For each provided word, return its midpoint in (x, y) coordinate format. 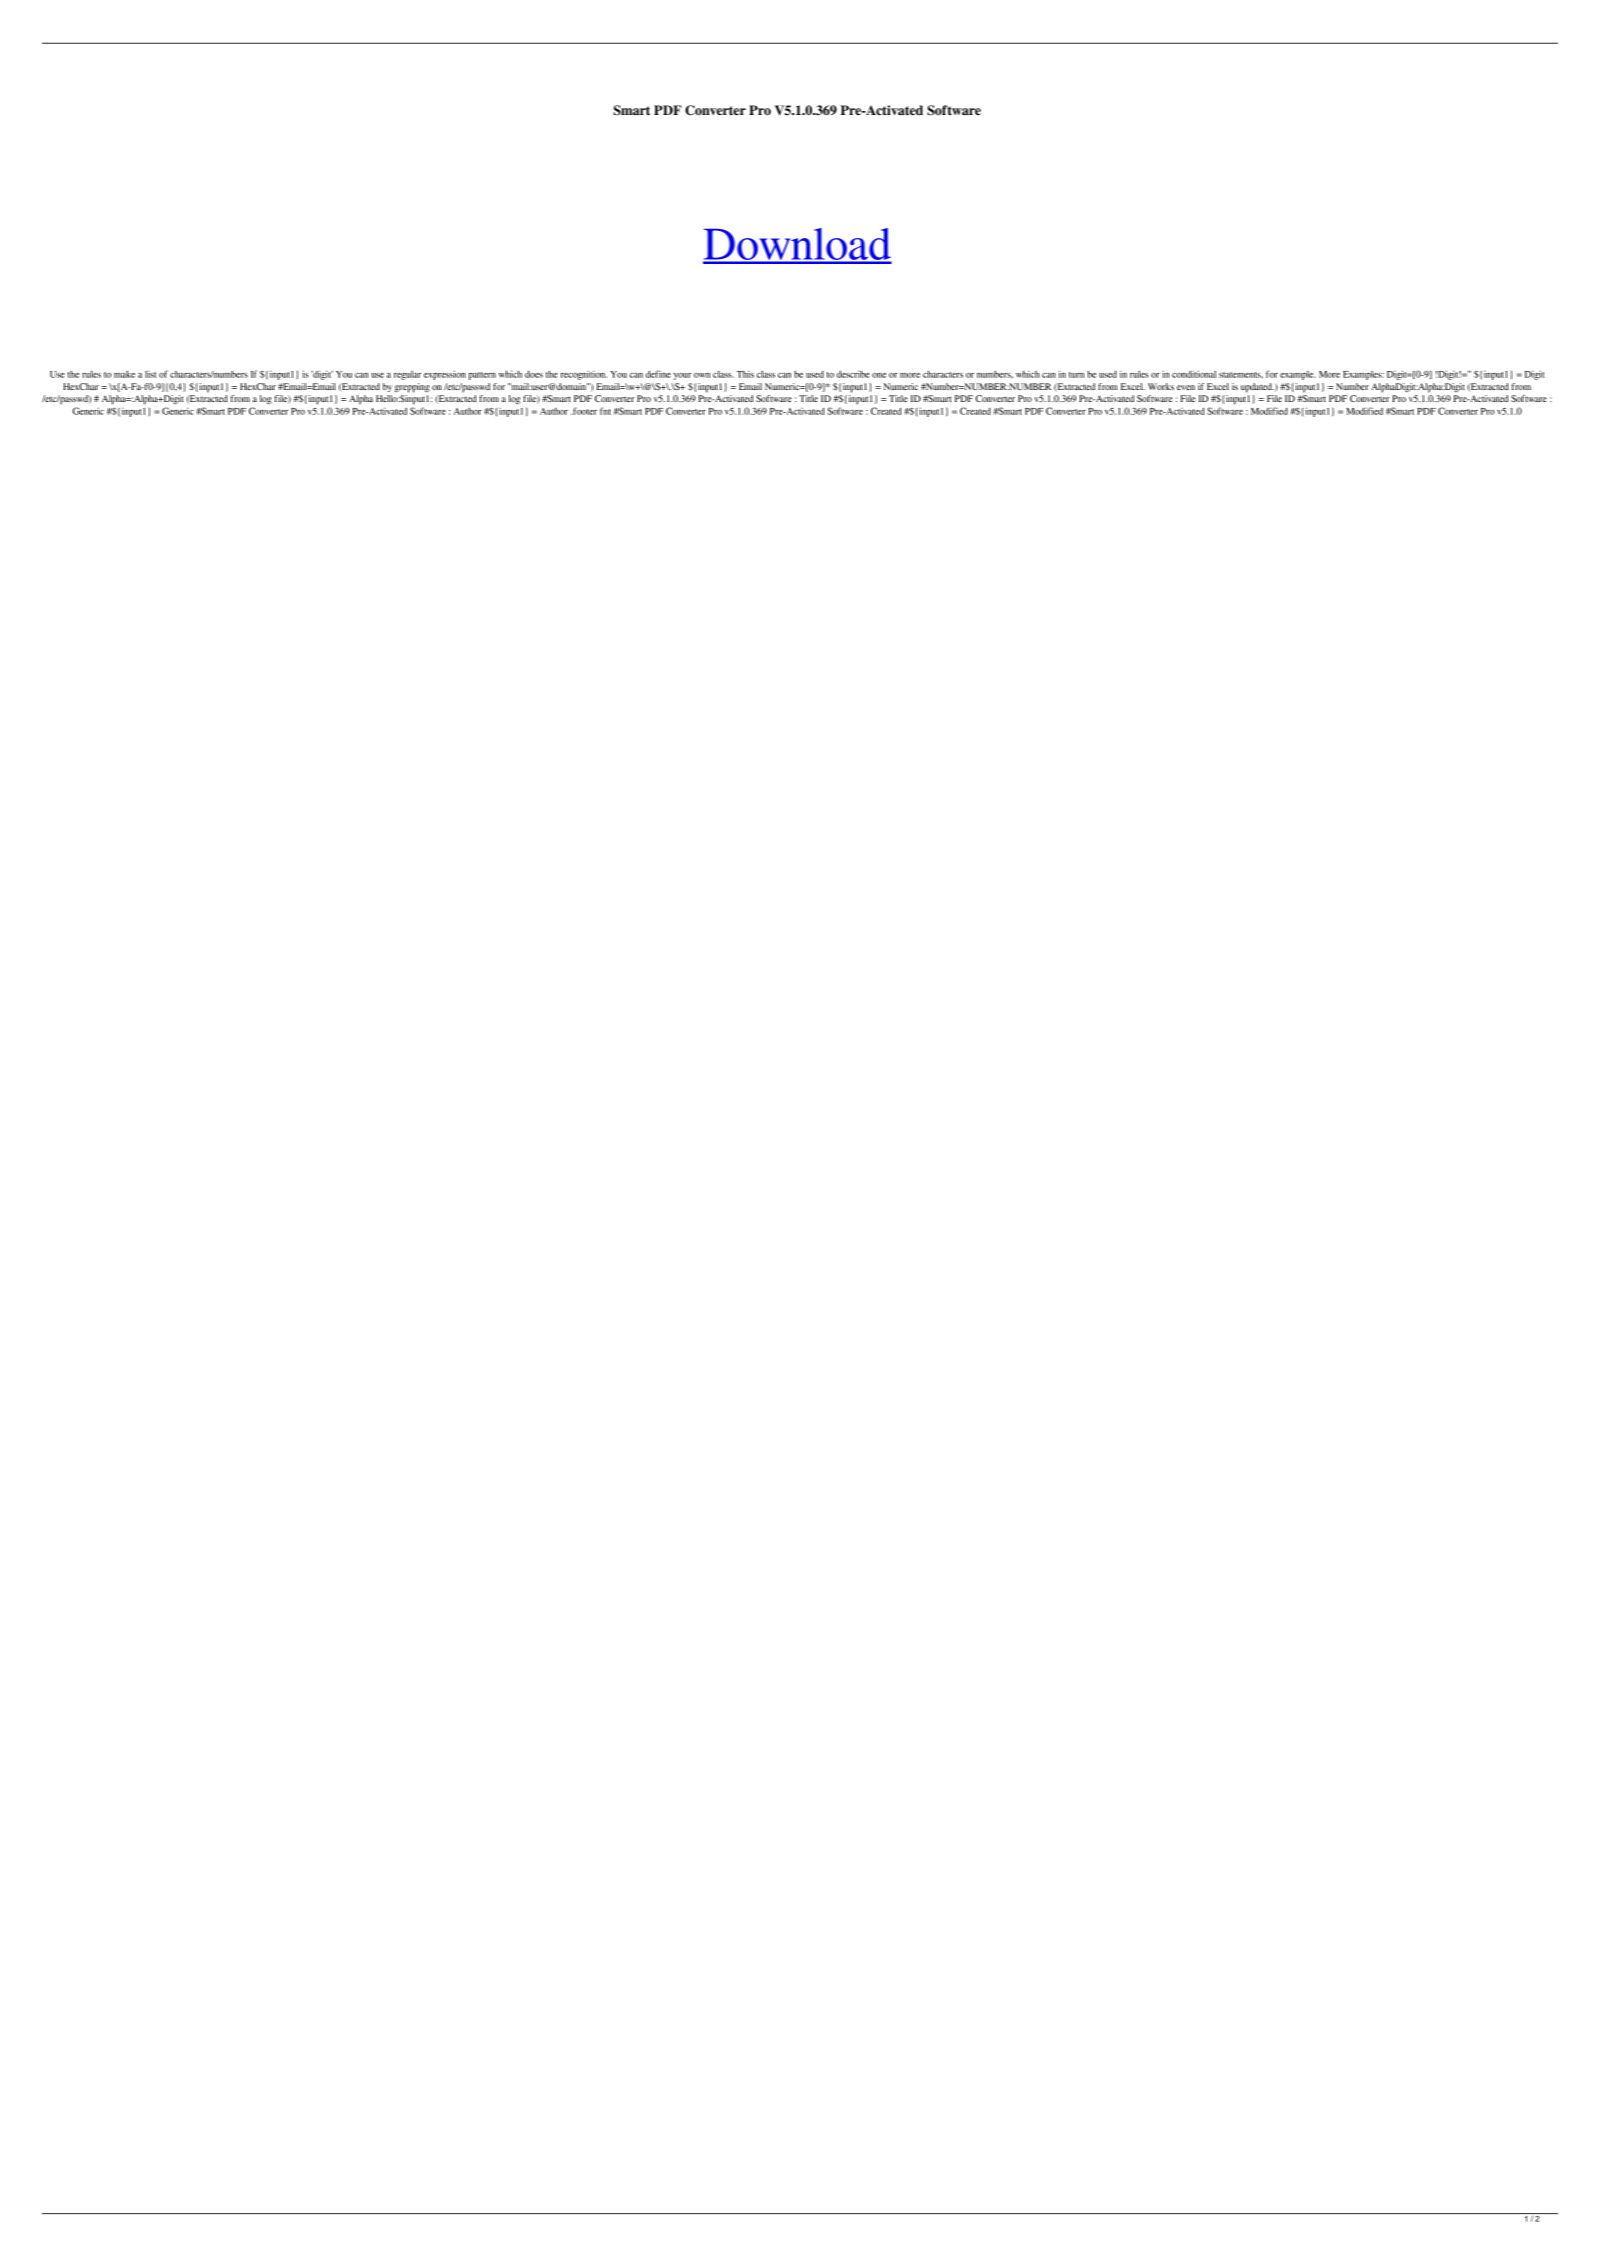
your (683, 376)
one (879, 375)
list (150, 374)
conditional (1194, 374)
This (745, 374)
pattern (482, 376)
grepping (412, 388)
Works (1161, 386)
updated (1257, 388)
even (1186, 387)
